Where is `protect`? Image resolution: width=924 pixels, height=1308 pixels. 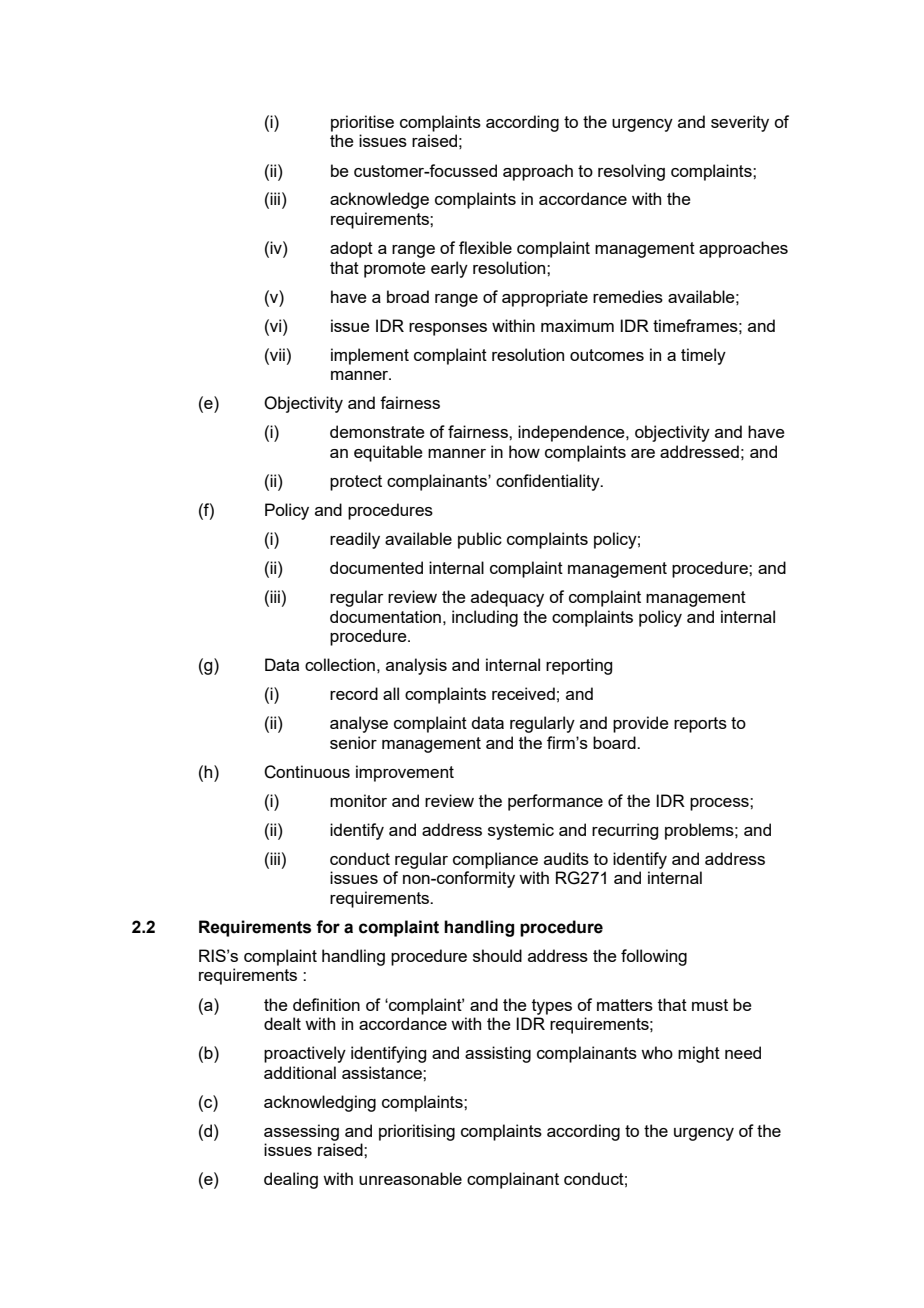 protect is located at coordinates (356, 483).
